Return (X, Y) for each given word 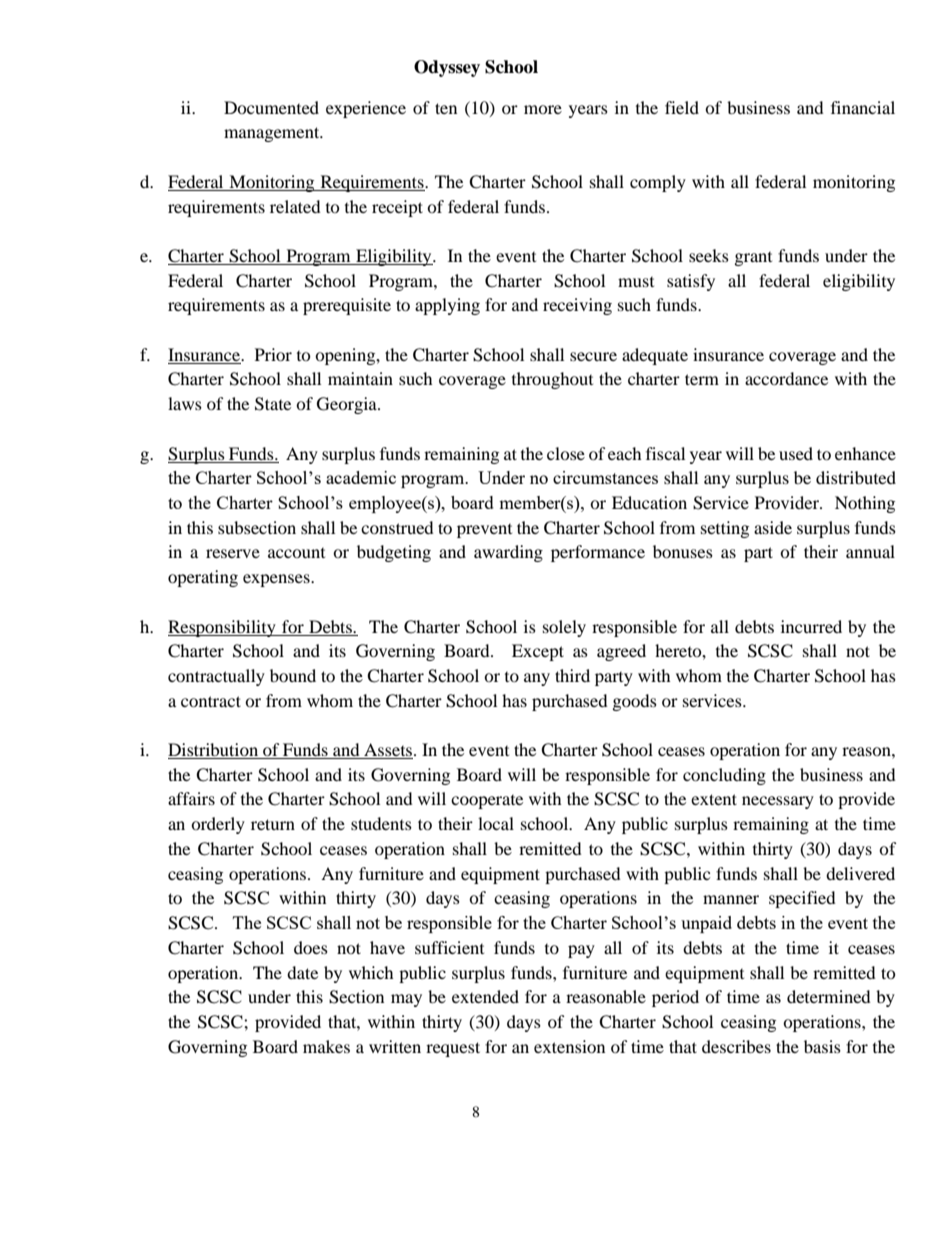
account (296, 553)
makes (326, 1046)
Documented (271, 107)
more (543, 109)
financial (863, 107)
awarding (508, 553)
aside (773, 527)
